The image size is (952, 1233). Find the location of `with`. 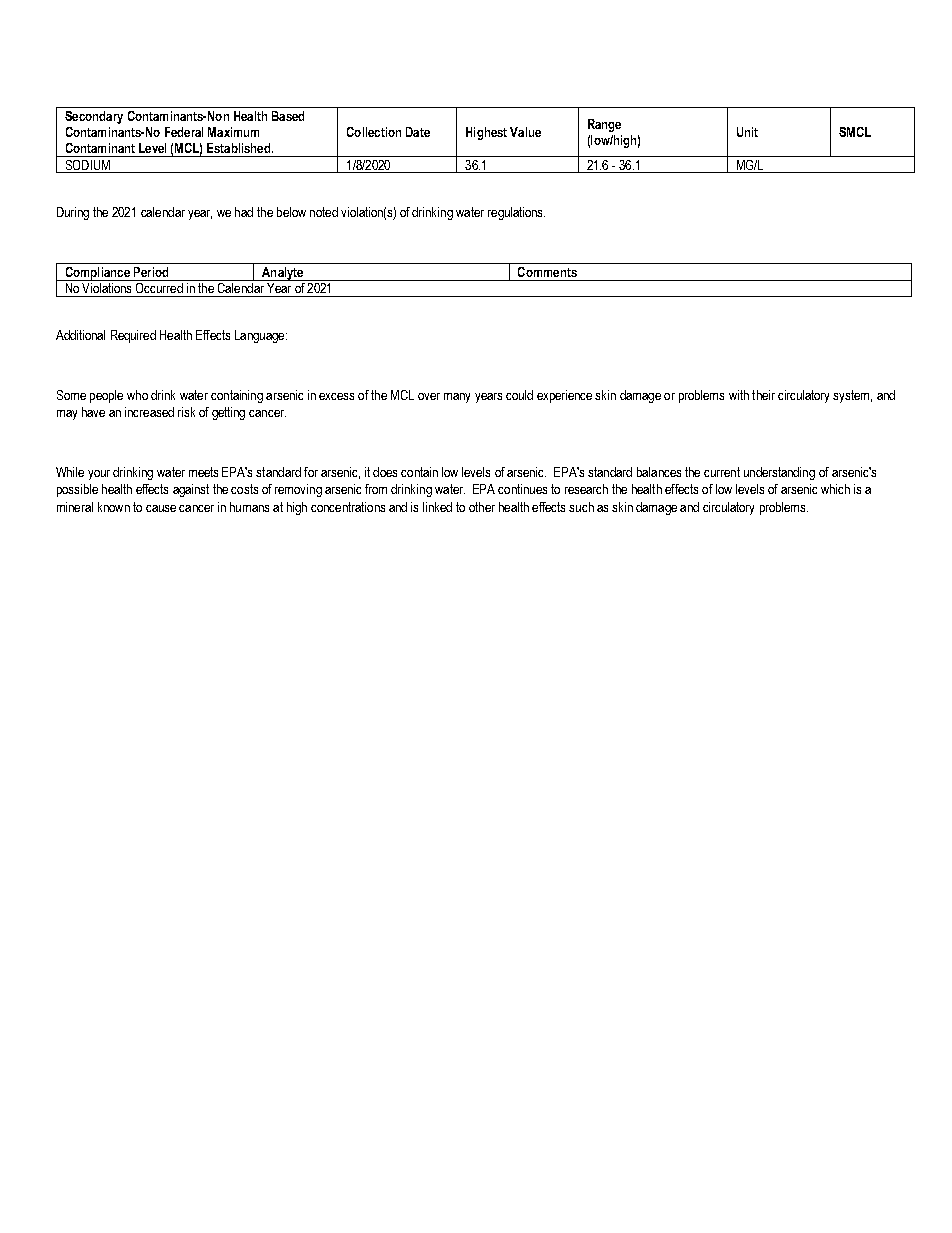

with is located at coordinates (739, 395).
